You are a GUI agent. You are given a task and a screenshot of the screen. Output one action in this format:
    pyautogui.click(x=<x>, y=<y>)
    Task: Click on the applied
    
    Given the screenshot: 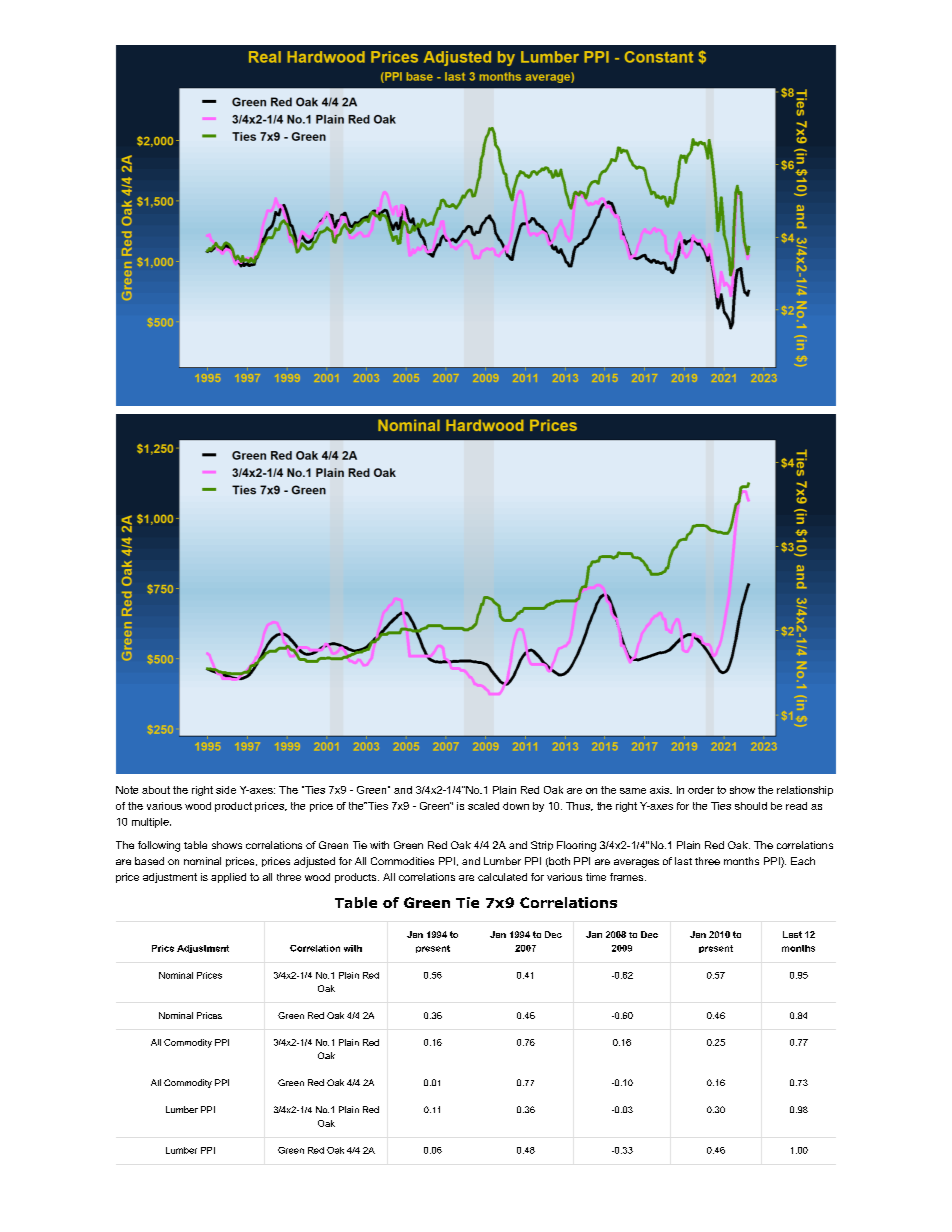 What is the action you would take?
    pyautogui.click(x=228, y=878)
